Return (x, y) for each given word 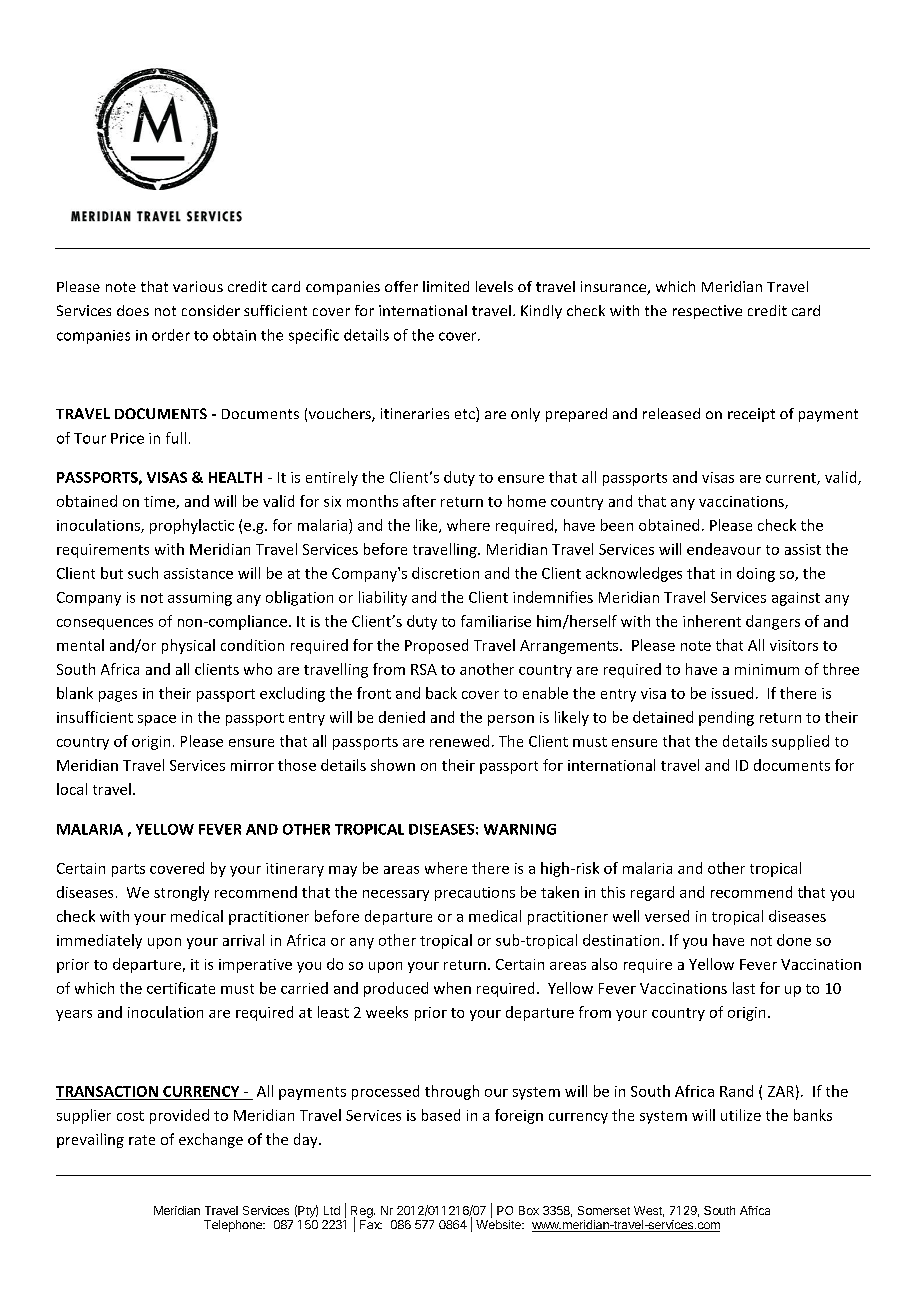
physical (188, 646)
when (452, 988)
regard (652, 893)
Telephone (234, 1226)
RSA (424, 669)
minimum (767, 669)
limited (446, 286)
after (419, 501)
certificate (181, 988)
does (133, 310)
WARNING (520, 829)
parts (128, 870)
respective (707, 312)
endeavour (724, 549)
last (744, 988)
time (160, 502)
